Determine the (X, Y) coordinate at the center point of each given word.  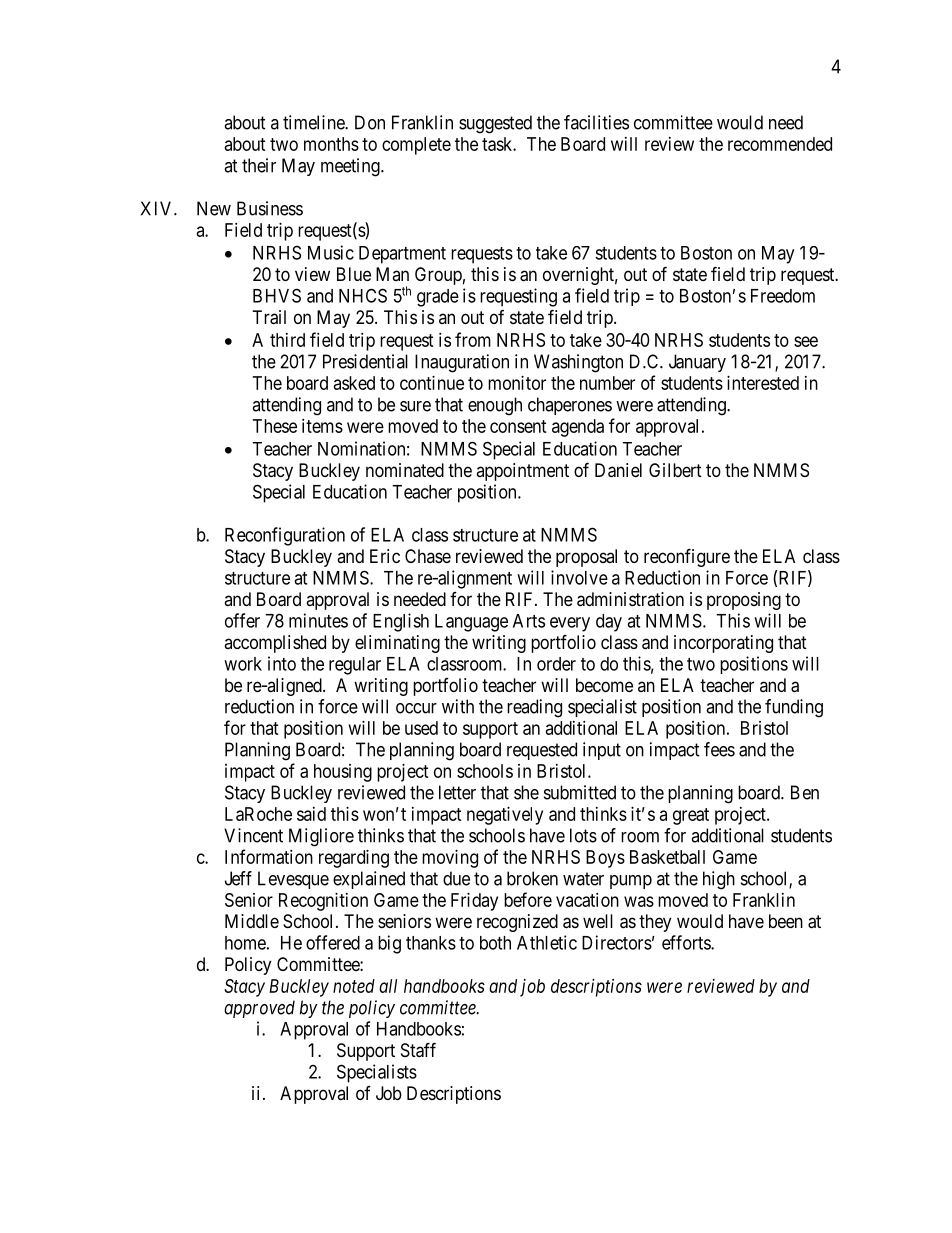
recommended (780, 144)
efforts (687, 942)
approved (259, 1009)
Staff (418, 1050)
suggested (495, 124)
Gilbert (675, 470)
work (243, 664)
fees (719, 749)
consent (518, 426)
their (259, 165)
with (458, 706)
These (275, 426)
